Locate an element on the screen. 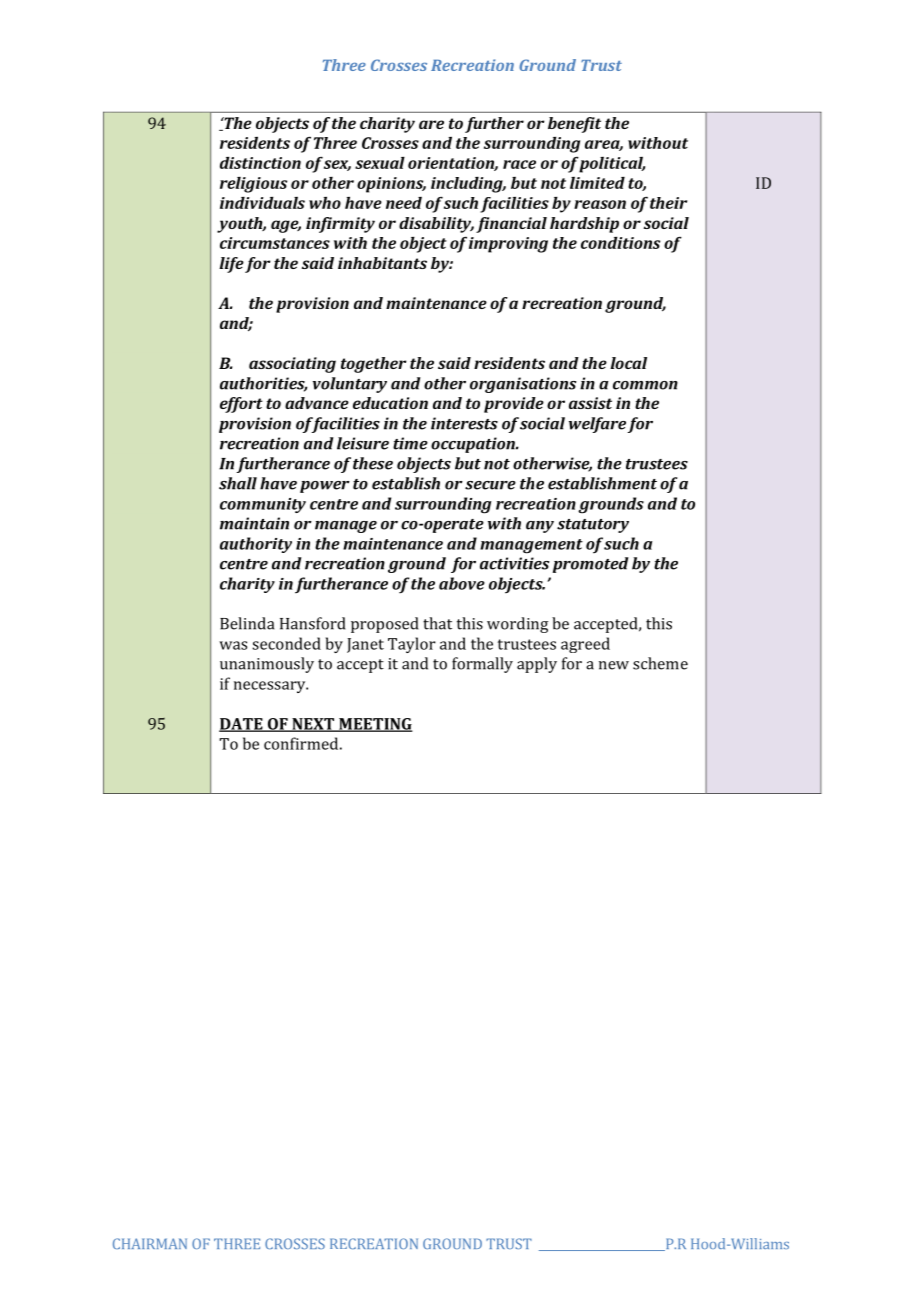 Image resolution: width=924 pixels, height=1307 pixels. political is located at coordinates (611, 165).
